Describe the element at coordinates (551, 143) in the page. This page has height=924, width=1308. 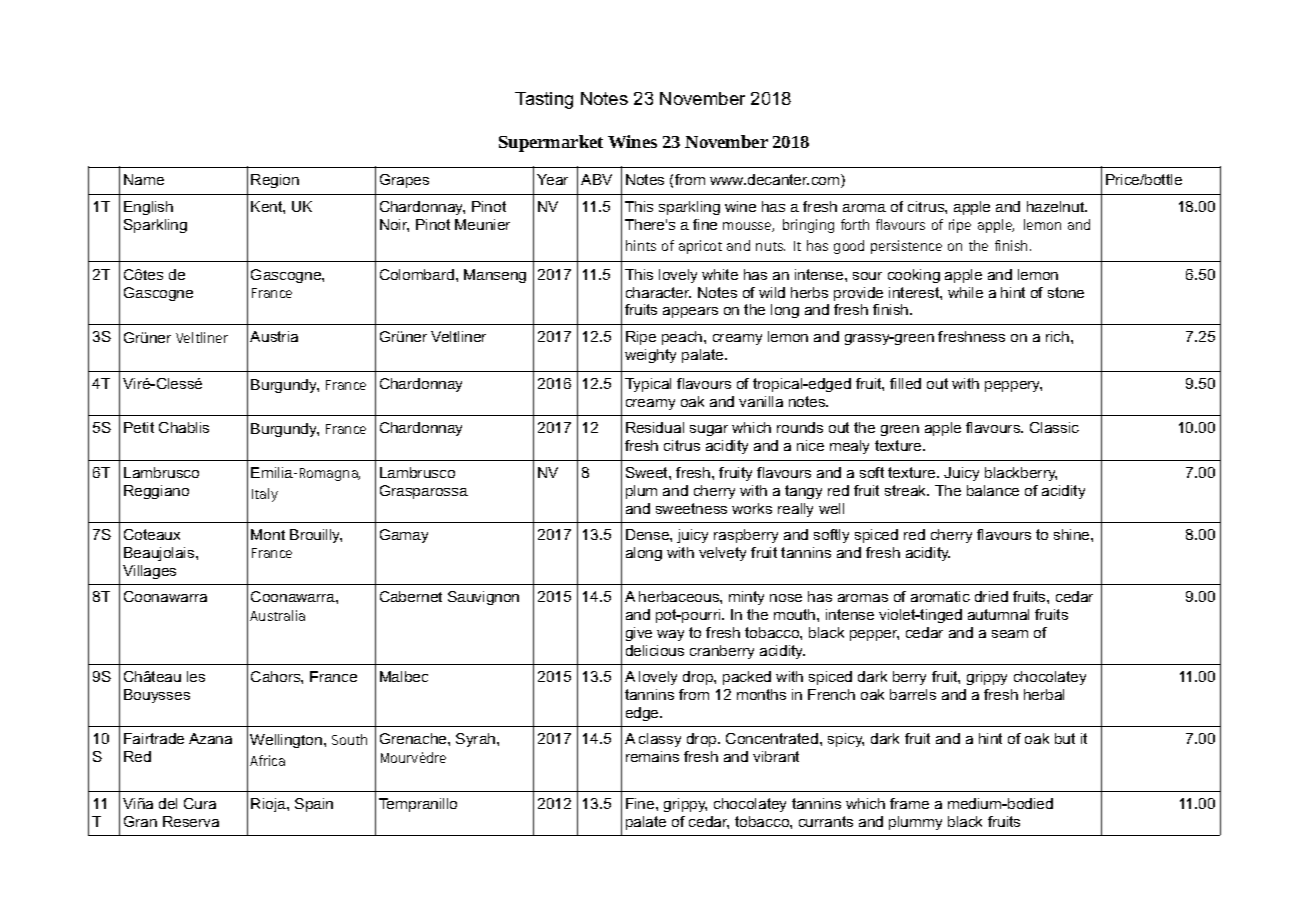
I see `Supermarket` at that location.
